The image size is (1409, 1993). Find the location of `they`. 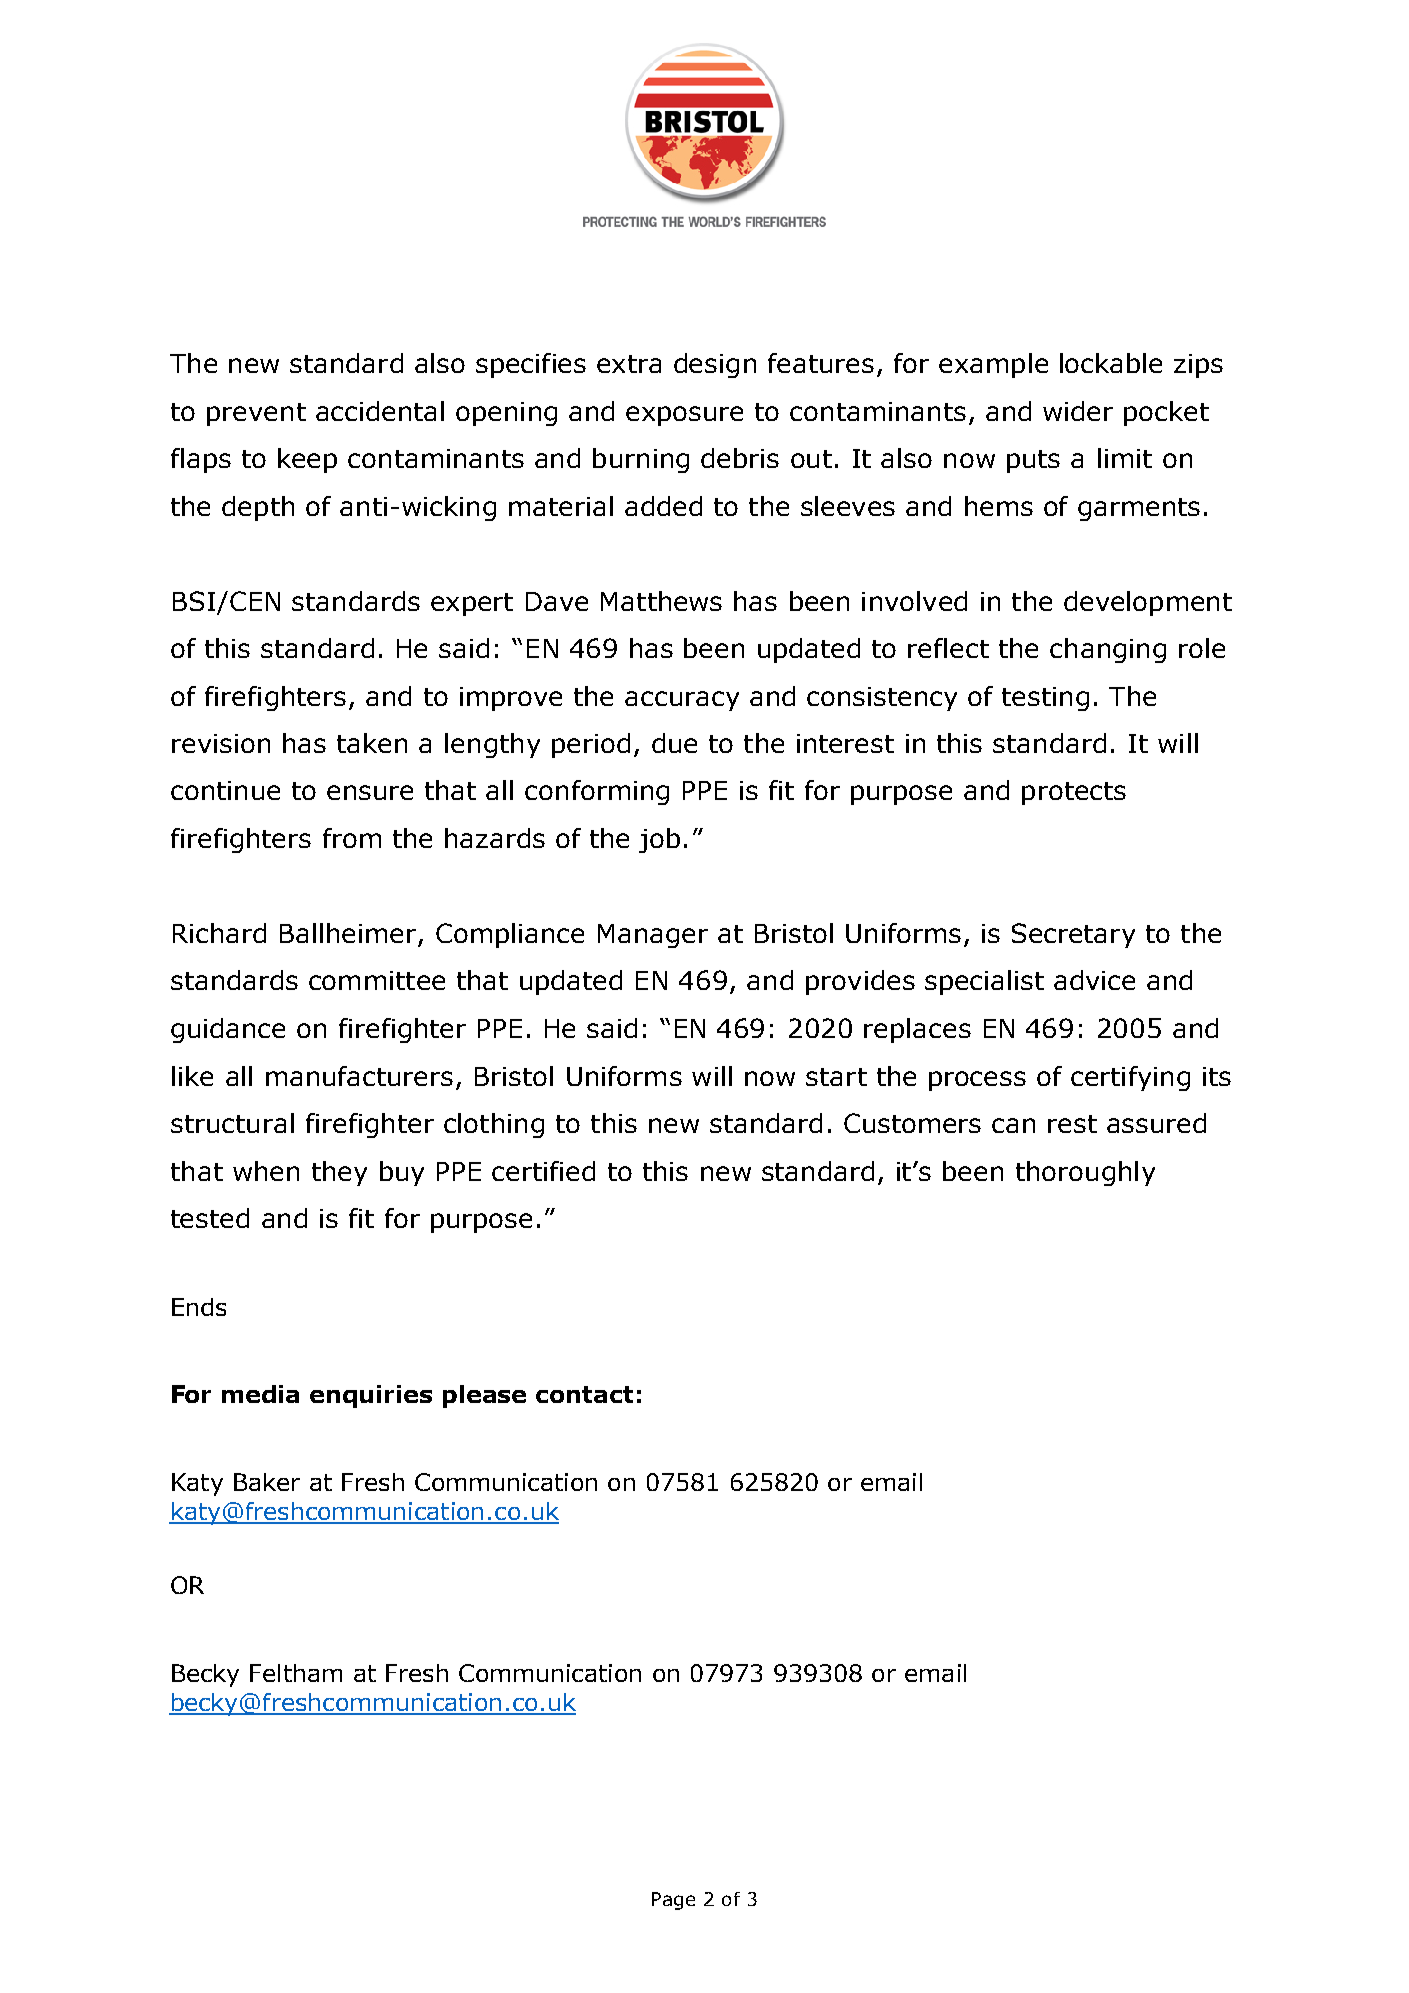

they is located at coordinates (339, 1173).
